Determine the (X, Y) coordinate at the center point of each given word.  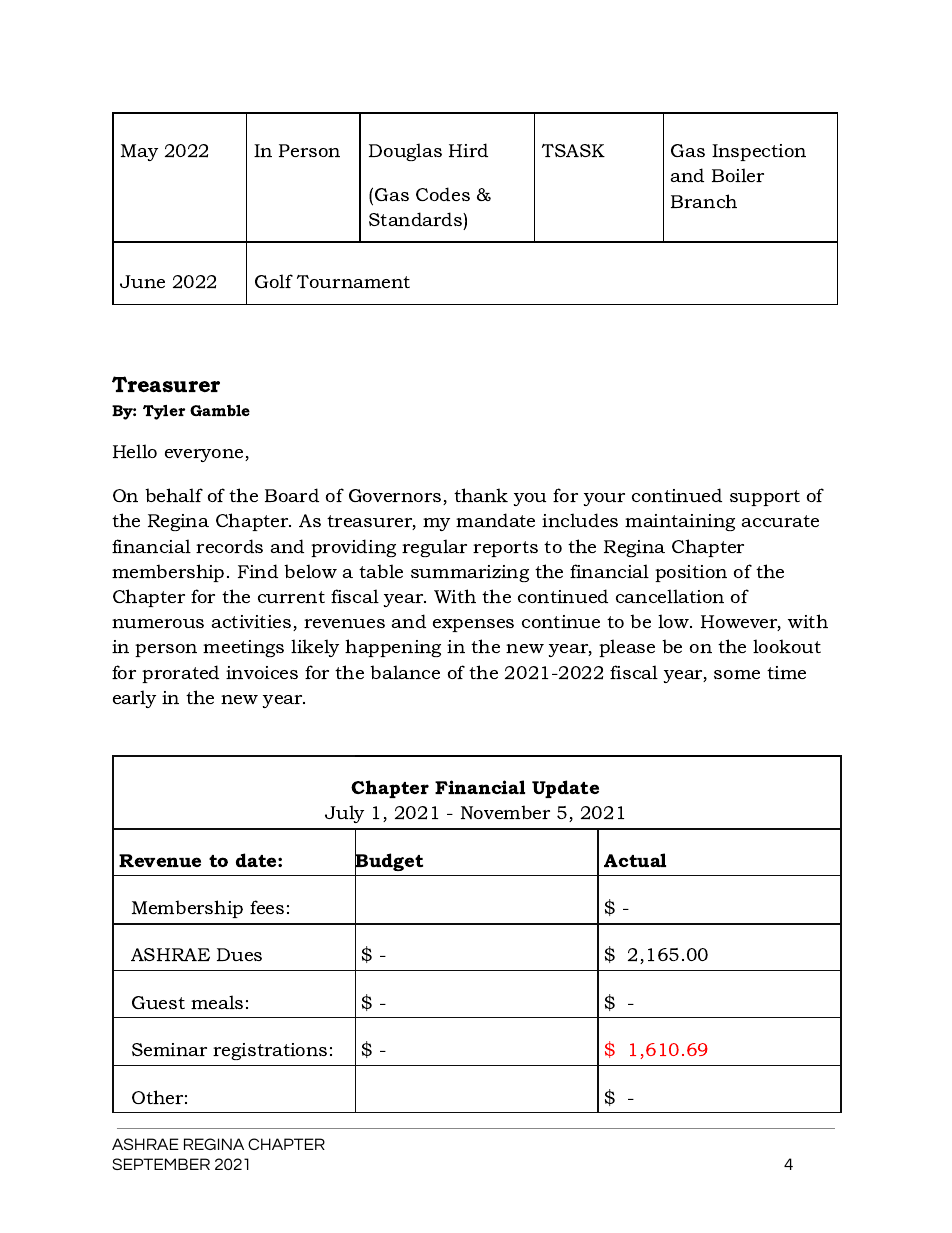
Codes (443, 194)
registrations (270, 1051)
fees (267, 907)
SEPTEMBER (161, 1164)
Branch (704, 201)
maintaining (680, 522)
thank (481, 495)
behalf (174, 495)
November (505, 812)
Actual (635, 860)
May (139, 152)
